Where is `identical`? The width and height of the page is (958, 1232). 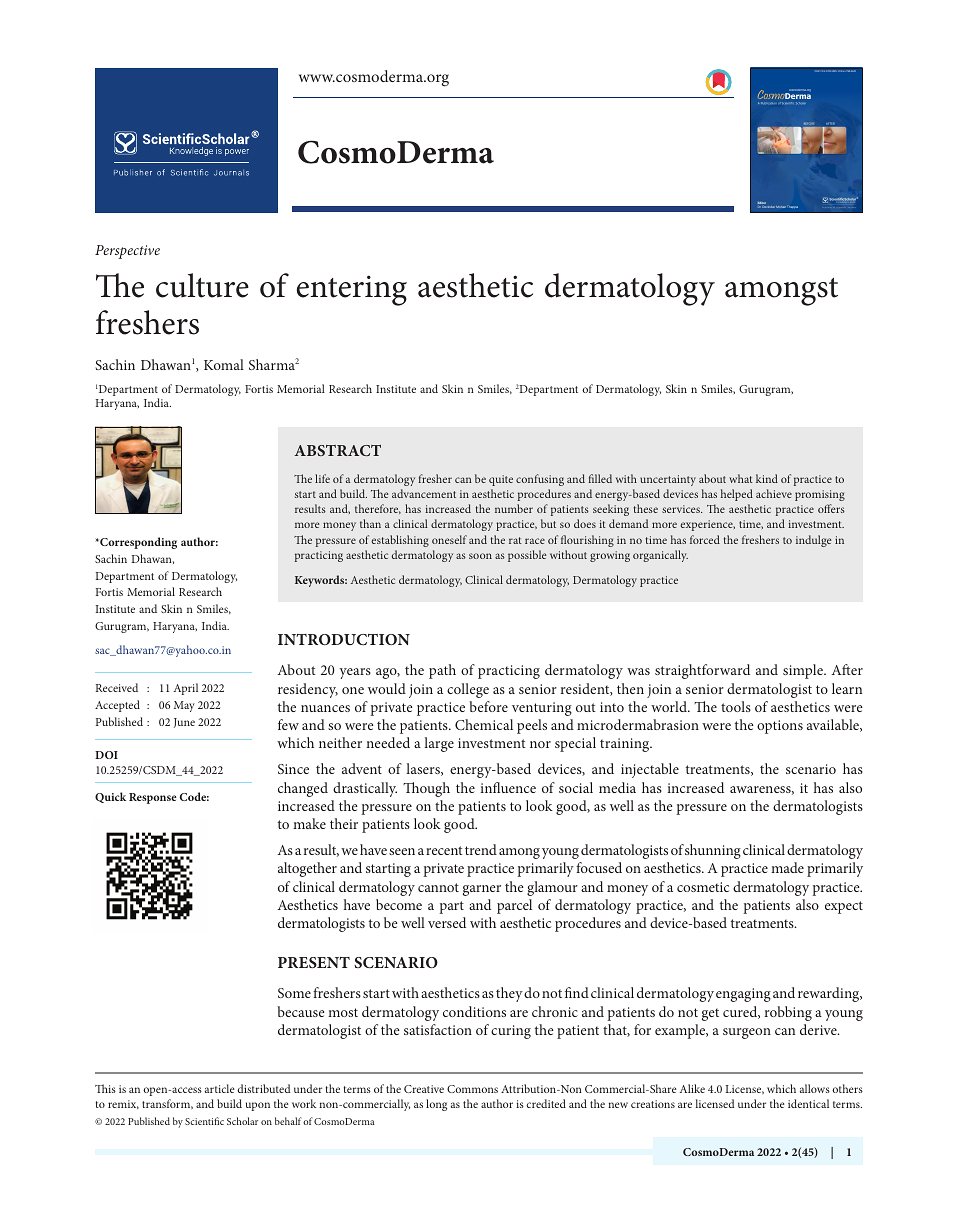
identical is located at coordinates (808, 1103).
